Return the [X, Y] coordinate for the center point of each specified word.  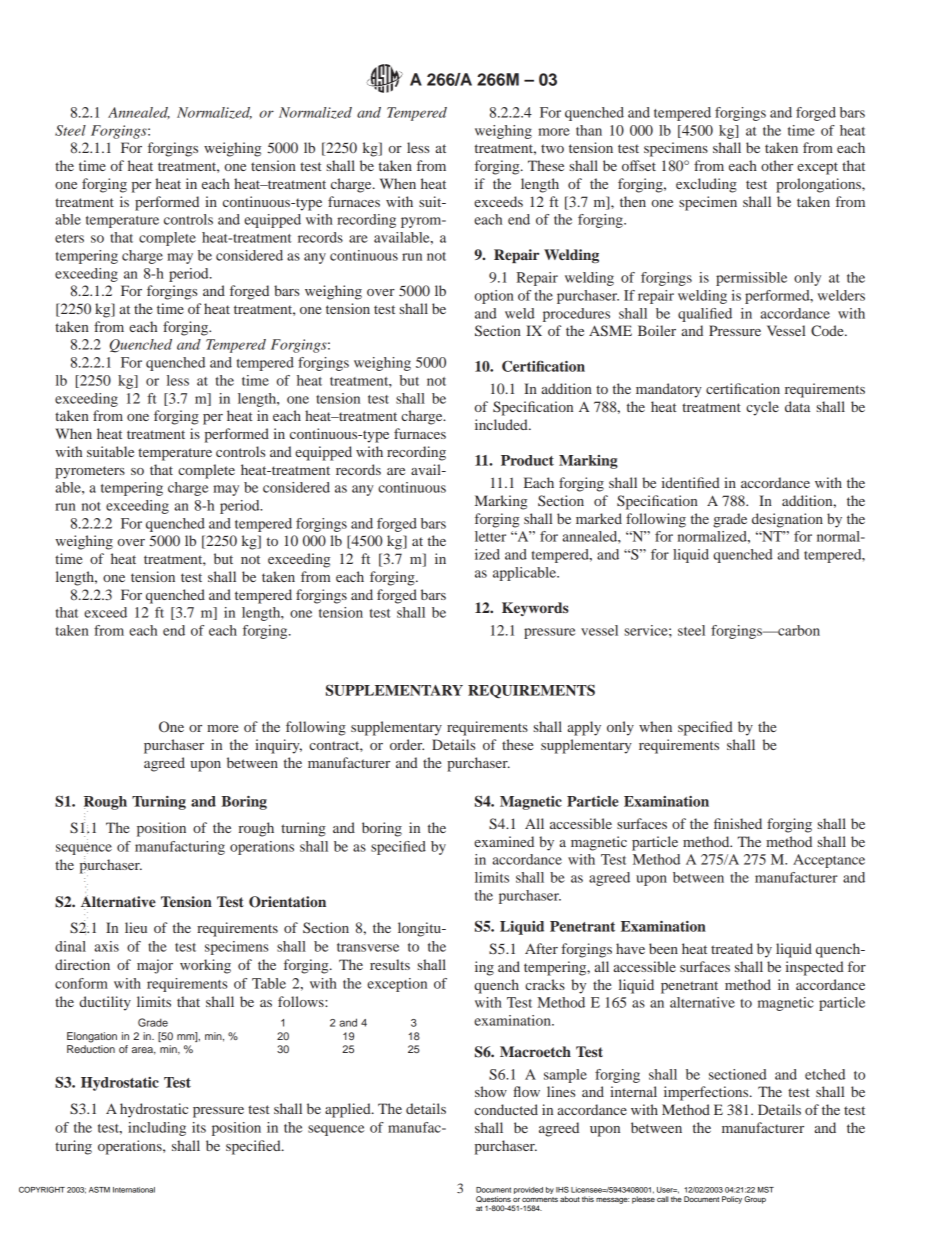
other [777, 165]
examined [504, 841]
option [494, 297]
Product [527, 460]
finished [738, 823]
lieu [136, 927]
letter [490, 536]
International [134, 1190]
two [552, 148]
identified [691, 482]
